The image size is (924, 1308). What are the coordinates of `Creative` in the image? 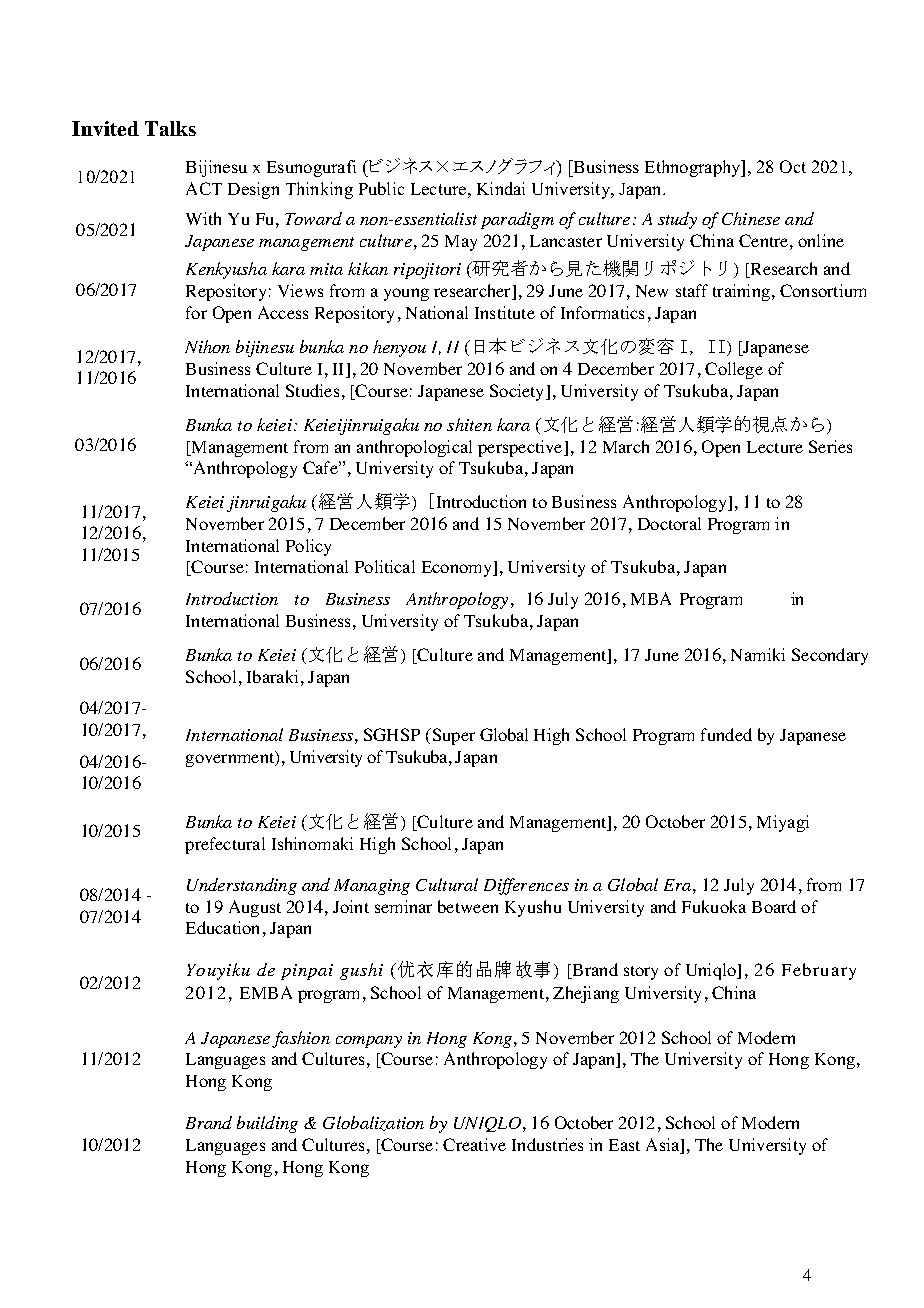 It's located at (474, 1144).
